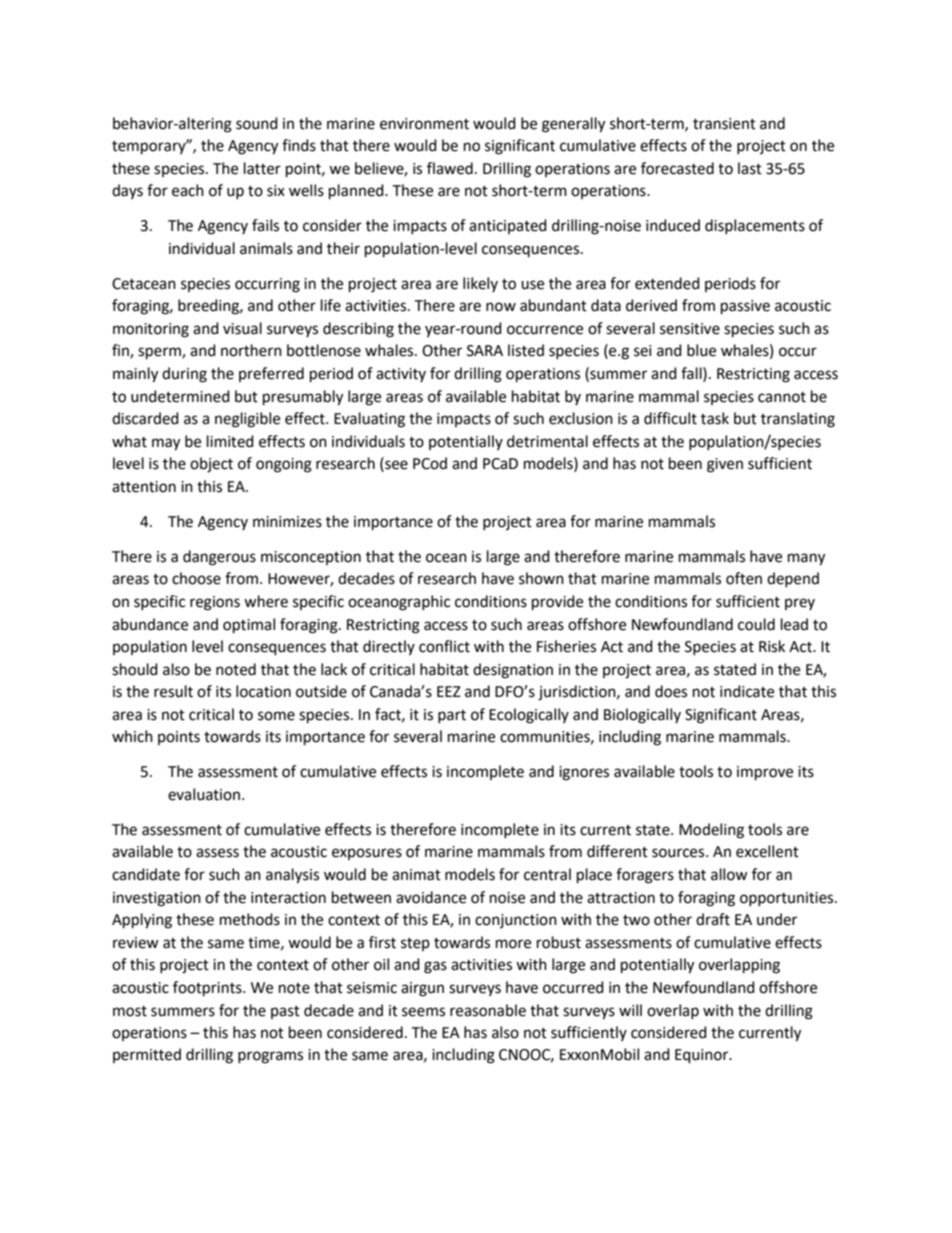 This screenshot has height=1233, width=952. What do you see at coordinates (276, 716) in the screenshot?
I see `some` at bounding box center [276, 716].
